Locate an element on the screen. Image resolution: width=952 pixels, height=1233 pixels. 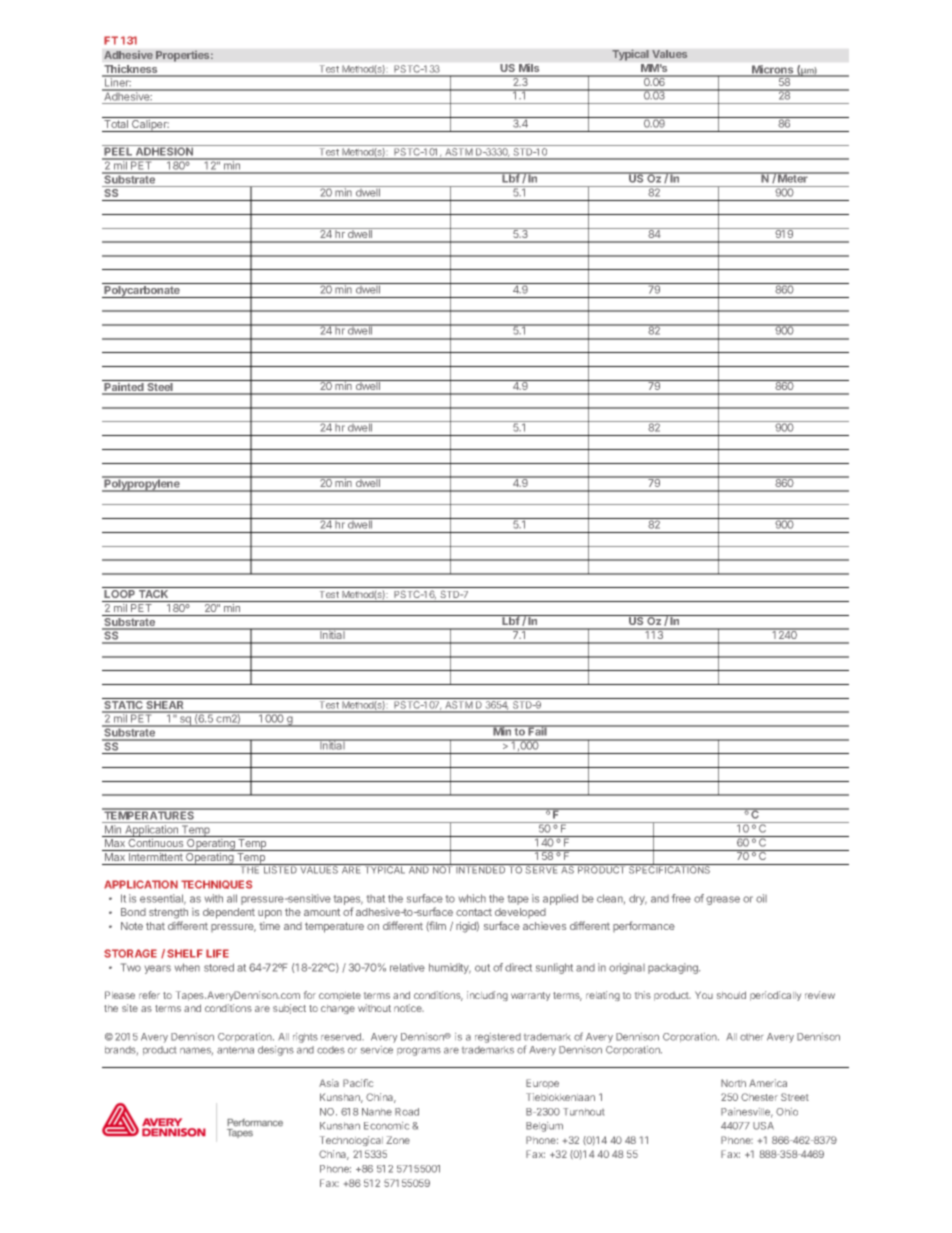
Polycarbonate is located at coordinates (142, 292).
